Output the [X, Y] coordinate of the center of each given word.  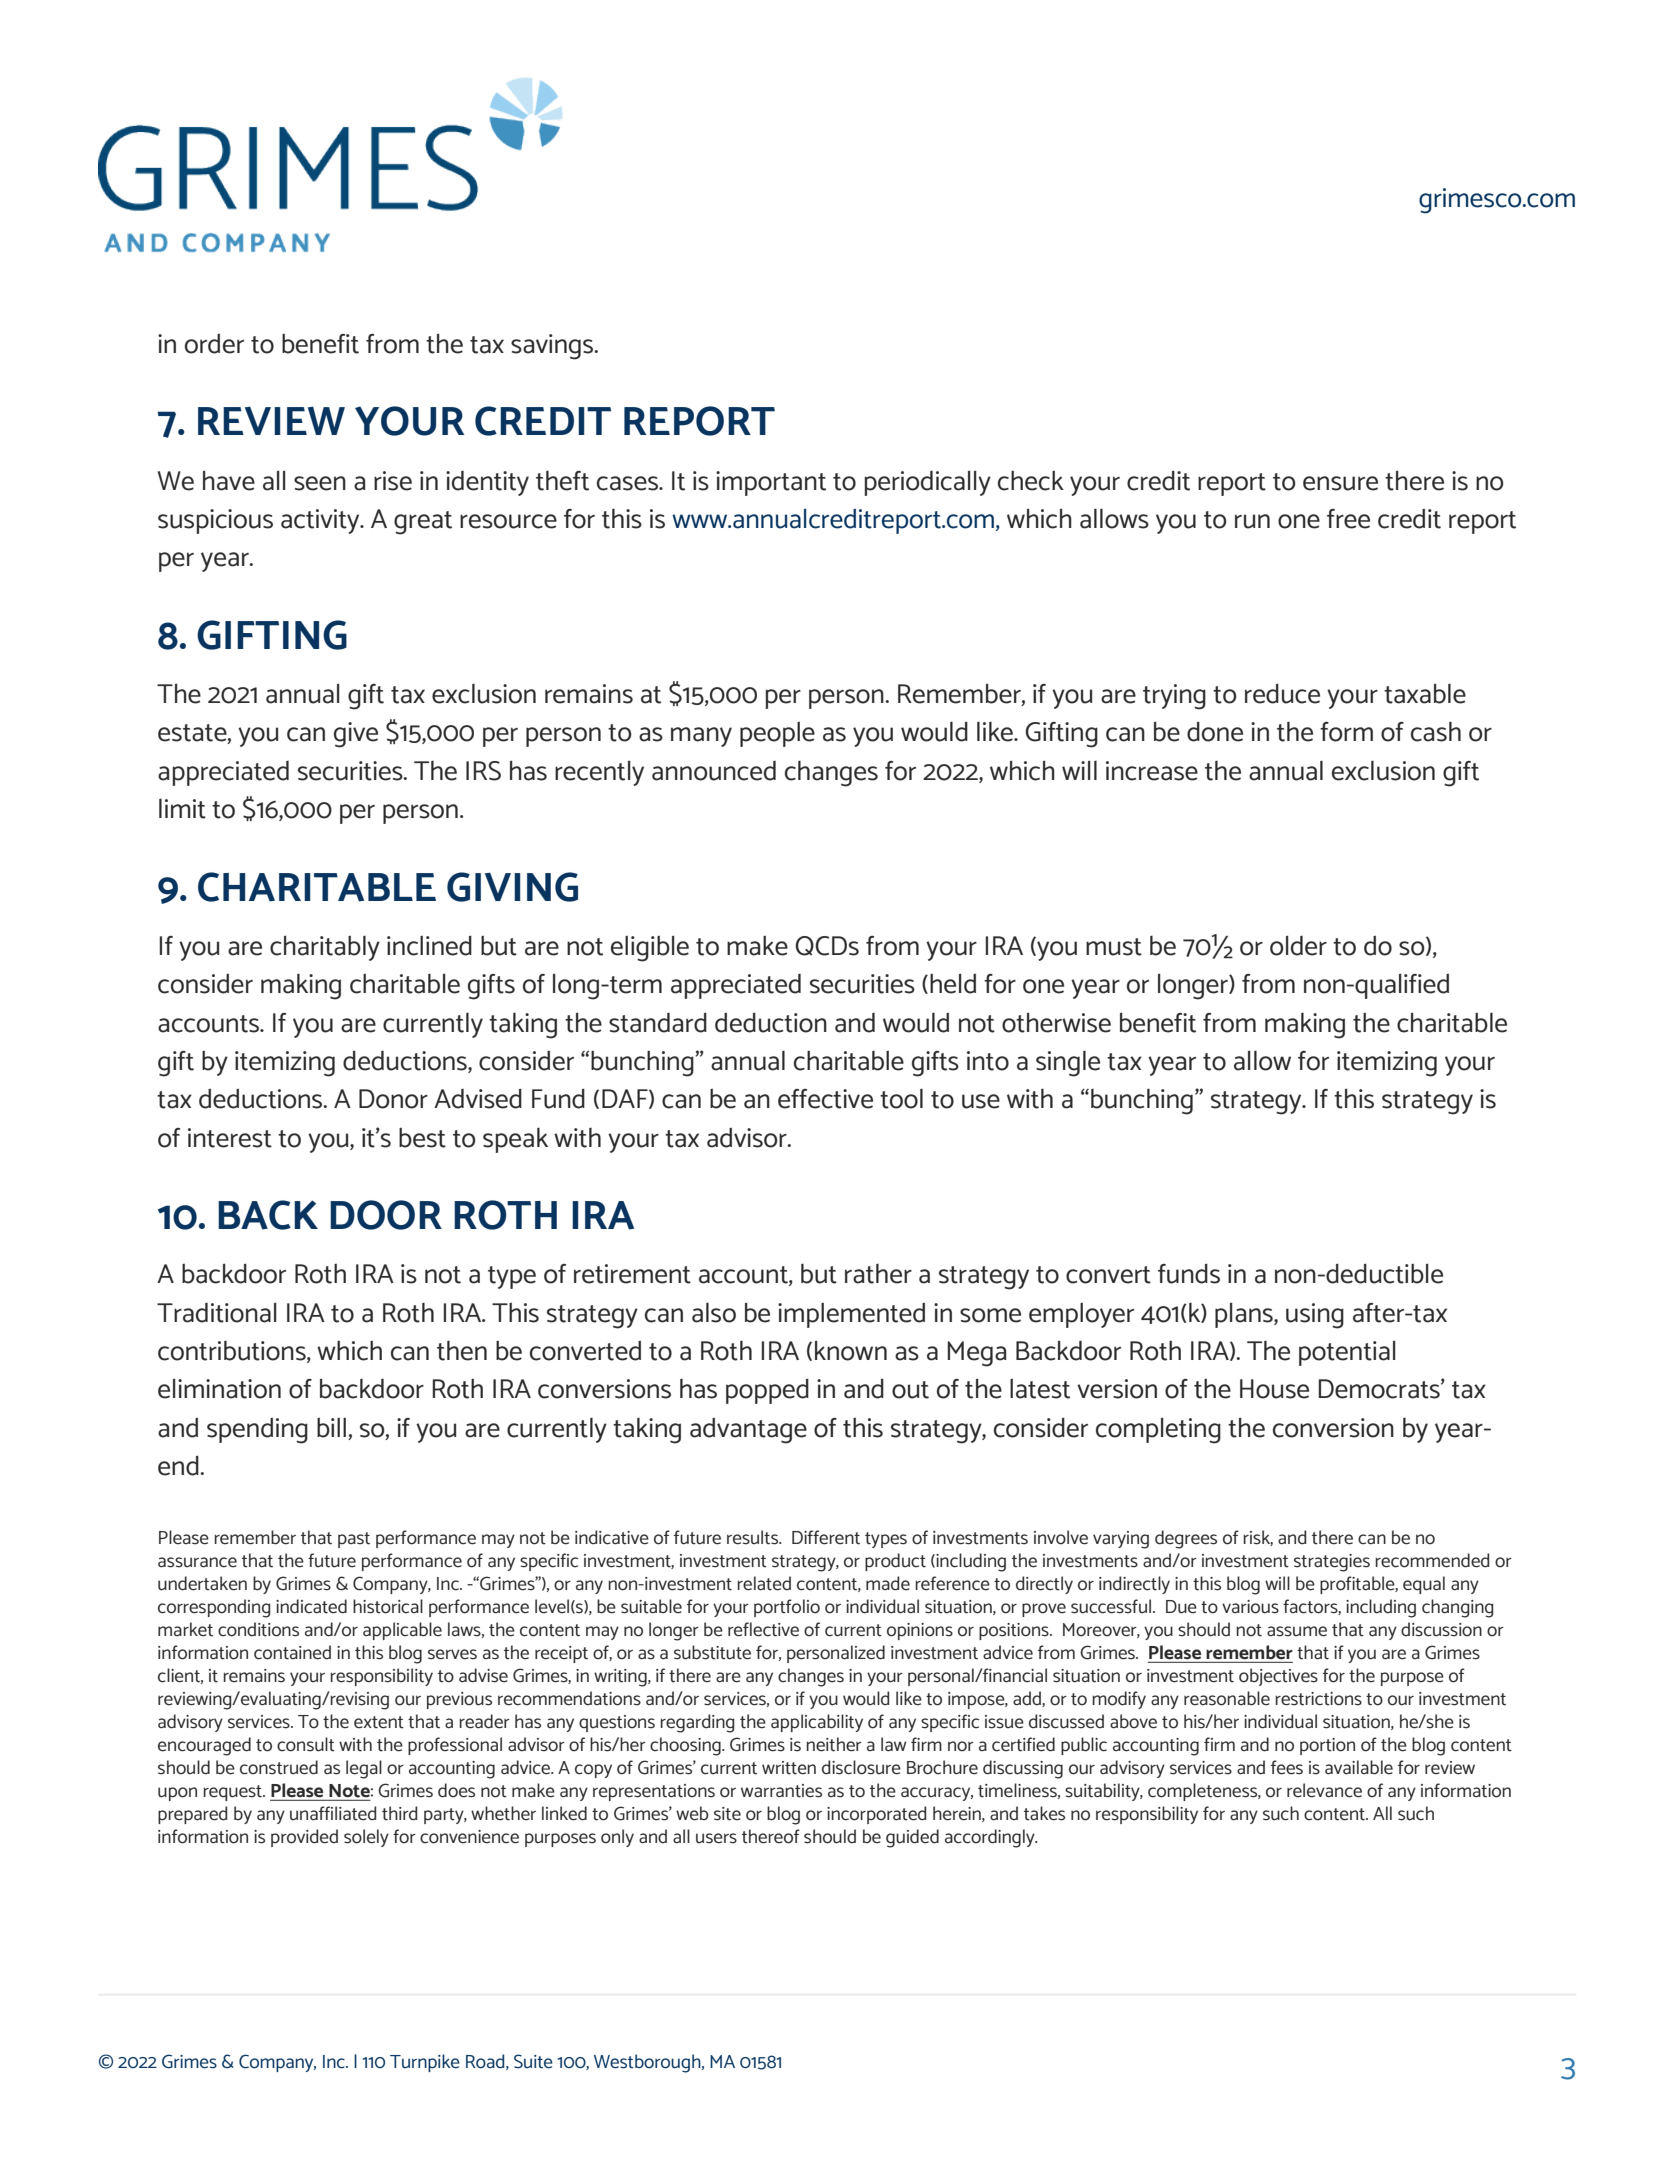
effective [825, 1099]
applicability [817, 1723]
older [1298, 945]
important [771, 483]
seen [320, 483]
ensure [1340, 483]
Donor [393, 1099]
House [1274, 1389]
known [851, 1350]
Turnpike [425, 2063]
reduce [1282, 694]
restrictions [1318, 1699]
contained [292, 1652]
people [777, 734]
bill [331, 1428]
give [356, 735]
